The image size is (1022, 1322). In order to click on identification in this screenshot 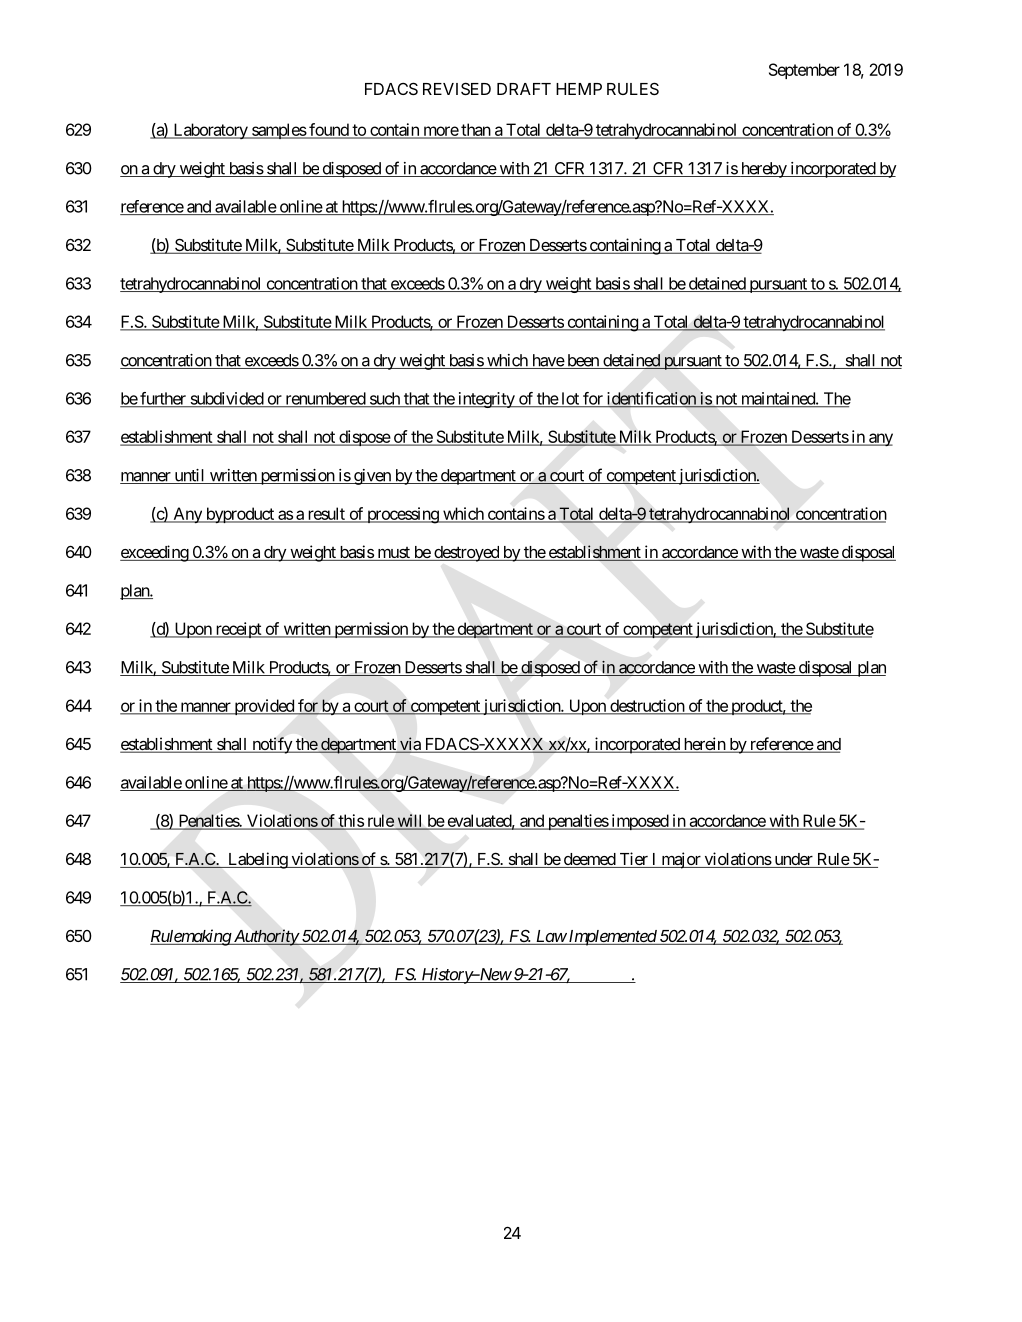, I will do `click(651, 399)`.
